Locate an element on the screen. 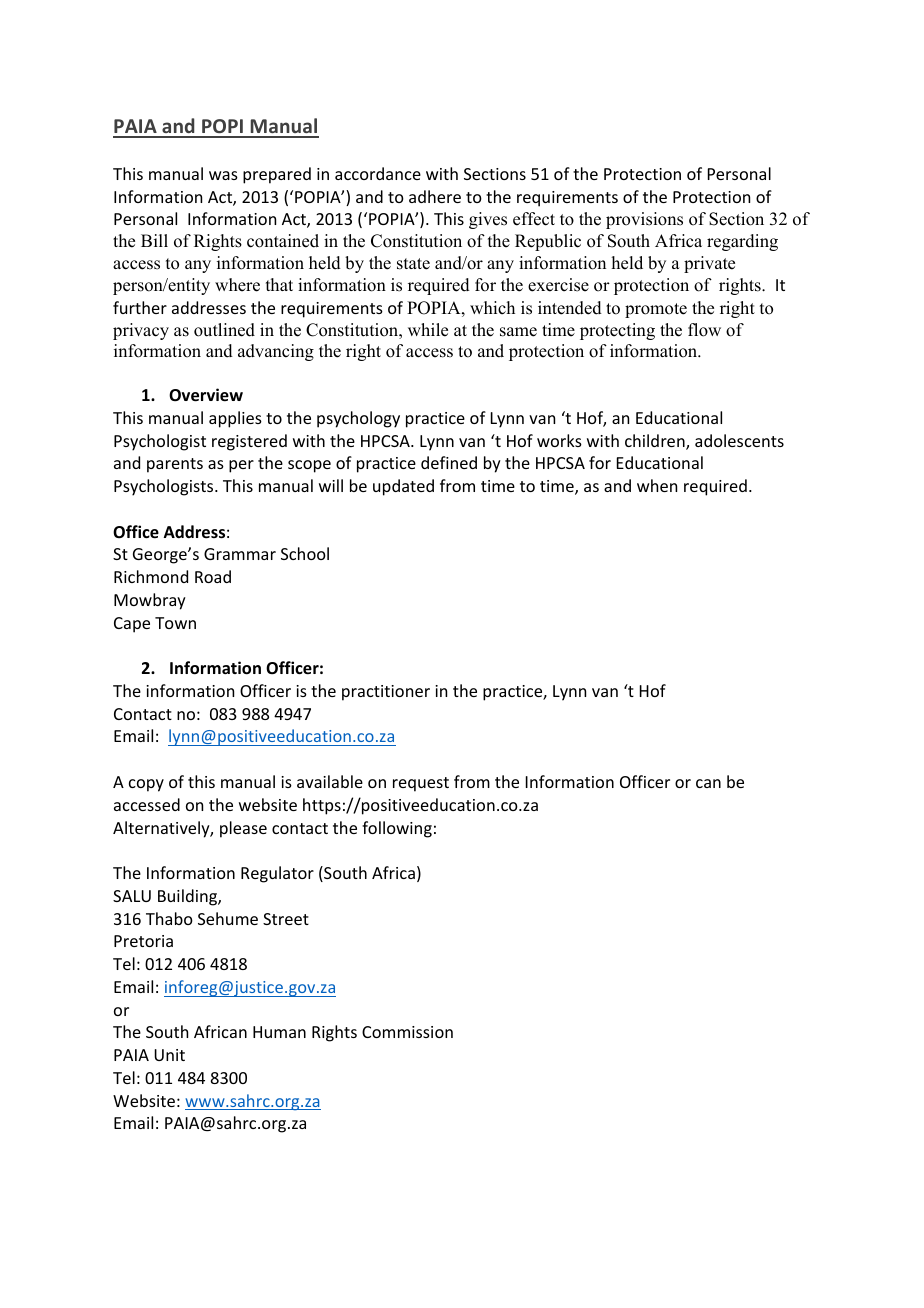 Image resolution: width=924 pixels, height=1308 pixels. was is located at coordinates (223, 175).
